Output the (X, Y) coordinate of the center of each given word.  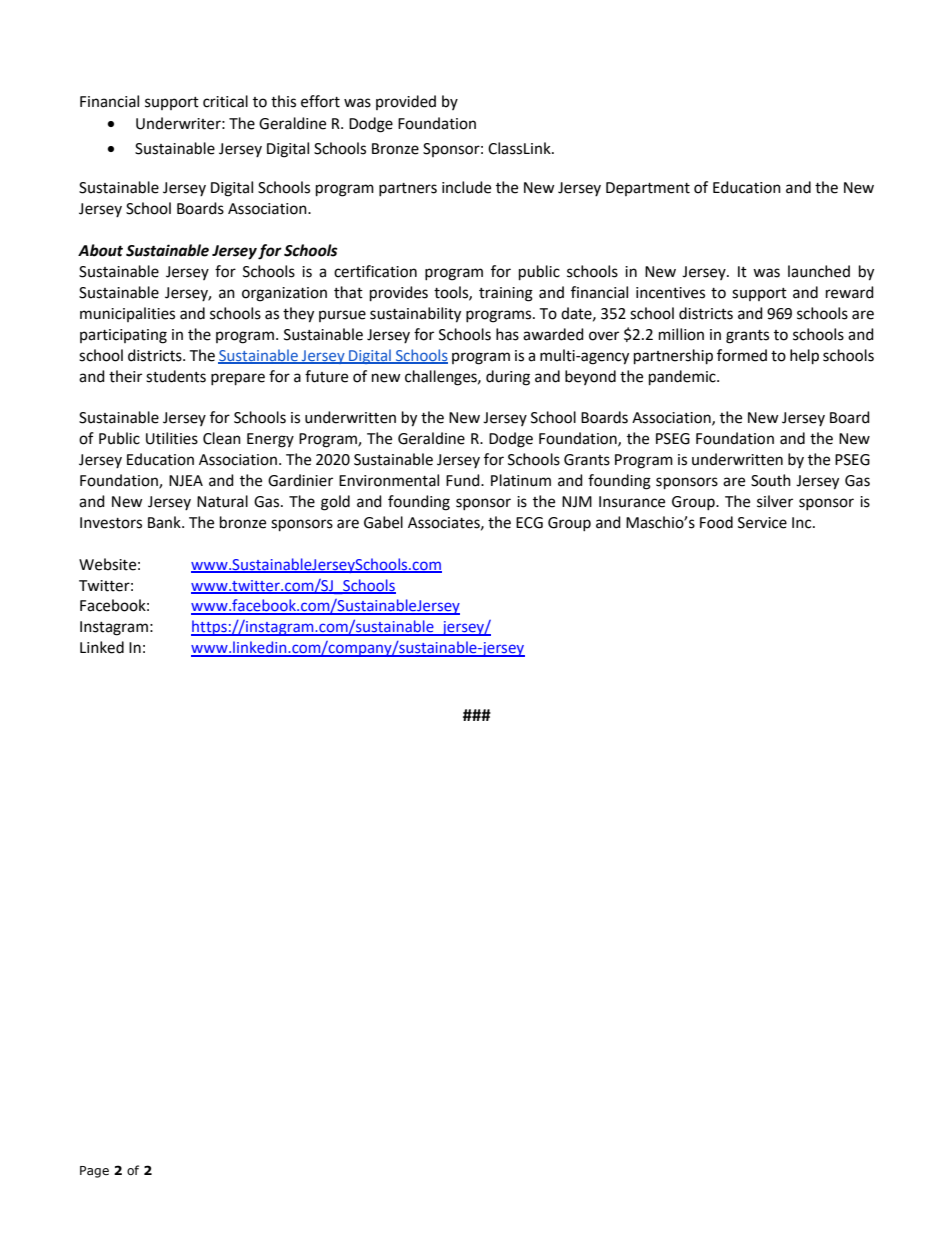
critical (225, 101)
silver (775, 501)
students (176, 376)
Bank (165, 522)
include (466, 187)
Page (94, 1172)
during (508, 378)
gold (335, 503)
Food (716, 522)
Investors (111, 523)
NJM (577, 502)
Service (762, 523)
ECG (529, 523)
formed (742, 355)
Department (648, 189)
